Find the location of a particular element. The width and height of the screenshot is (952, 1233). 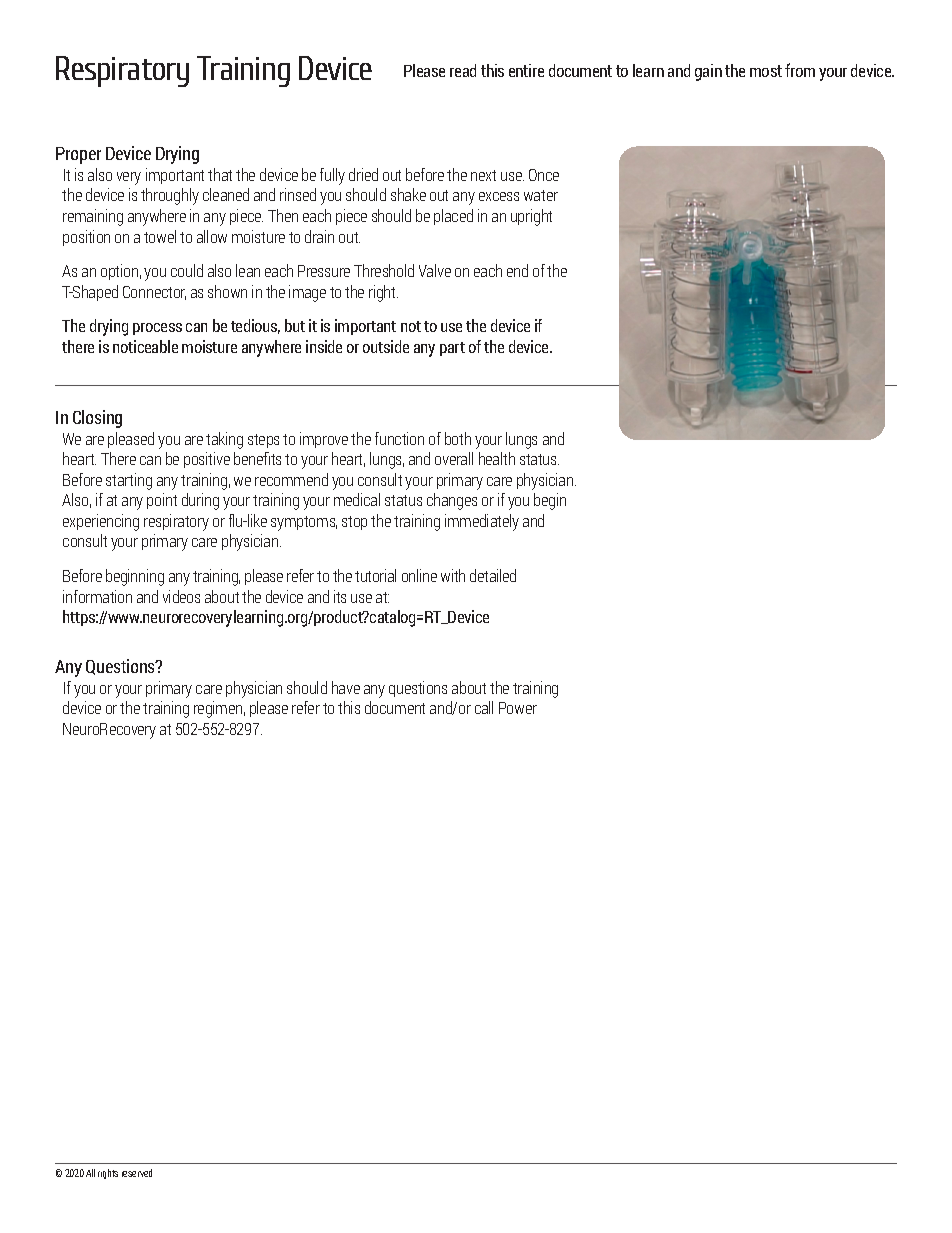

reserved is located at coordinates (137, 1173).
